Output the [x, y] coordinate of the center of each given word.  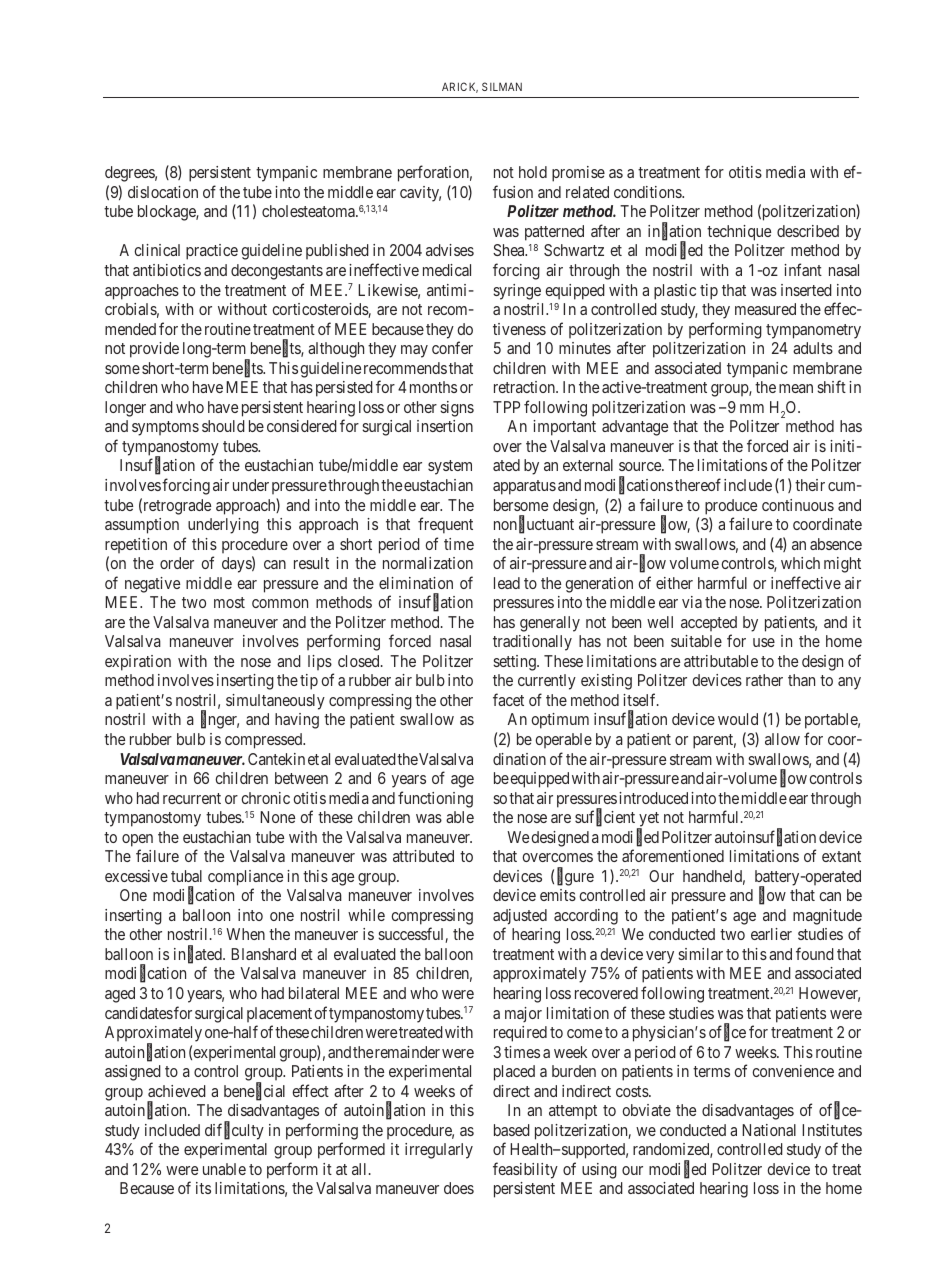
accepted [709, 623]
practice [212, 252]
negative [152, 585]
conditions [648, 192]
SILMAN [502, 86]
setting [515, 663]
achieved [177, 1091]
